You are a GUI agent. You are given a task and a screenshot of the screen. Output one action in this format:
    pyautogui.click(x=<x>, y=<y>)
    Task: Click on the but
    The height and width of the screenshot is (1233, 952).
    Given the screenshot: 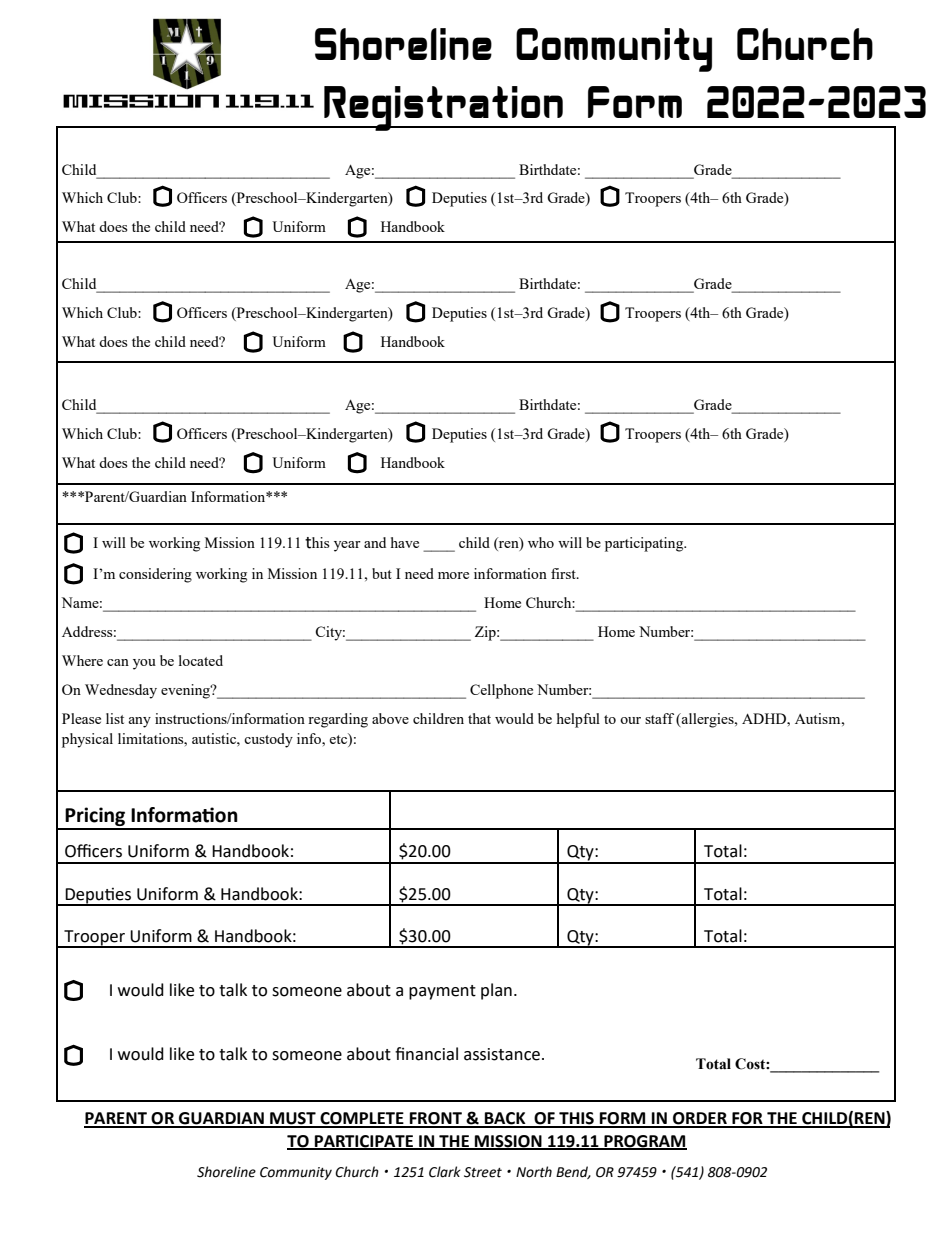 What is the action you would take?
    pyautogui.click(x=382, y=573)
